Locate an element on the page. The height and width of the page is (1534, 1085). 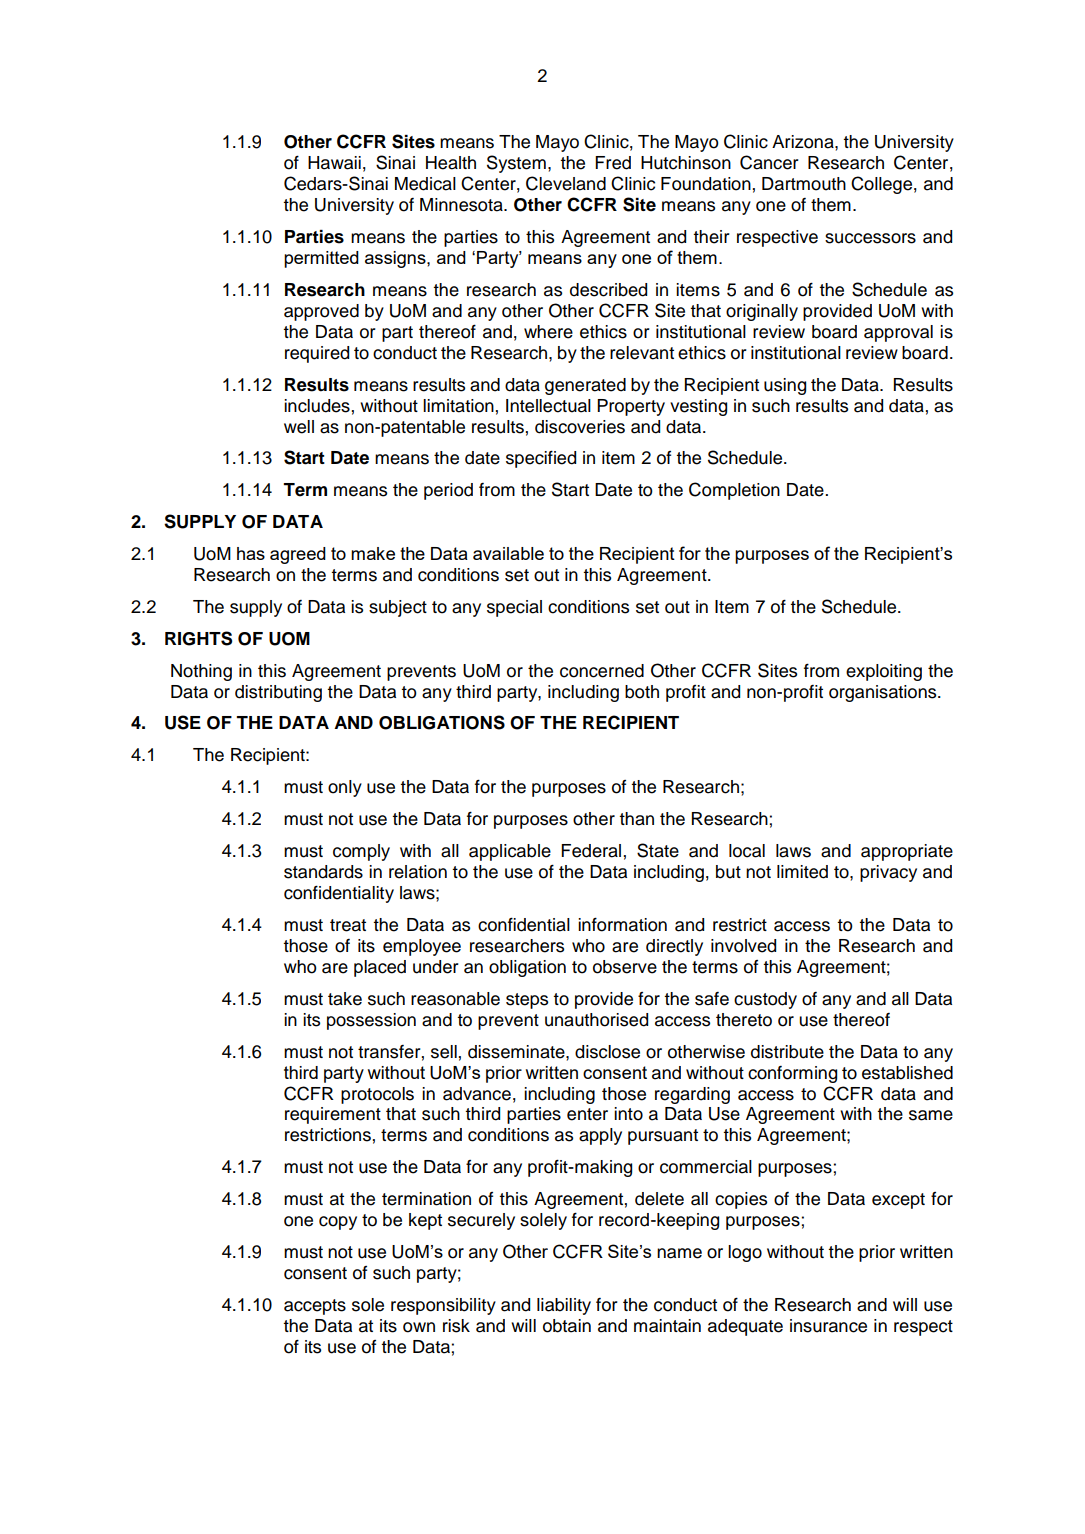
take is located at coordinates (345, 999).
